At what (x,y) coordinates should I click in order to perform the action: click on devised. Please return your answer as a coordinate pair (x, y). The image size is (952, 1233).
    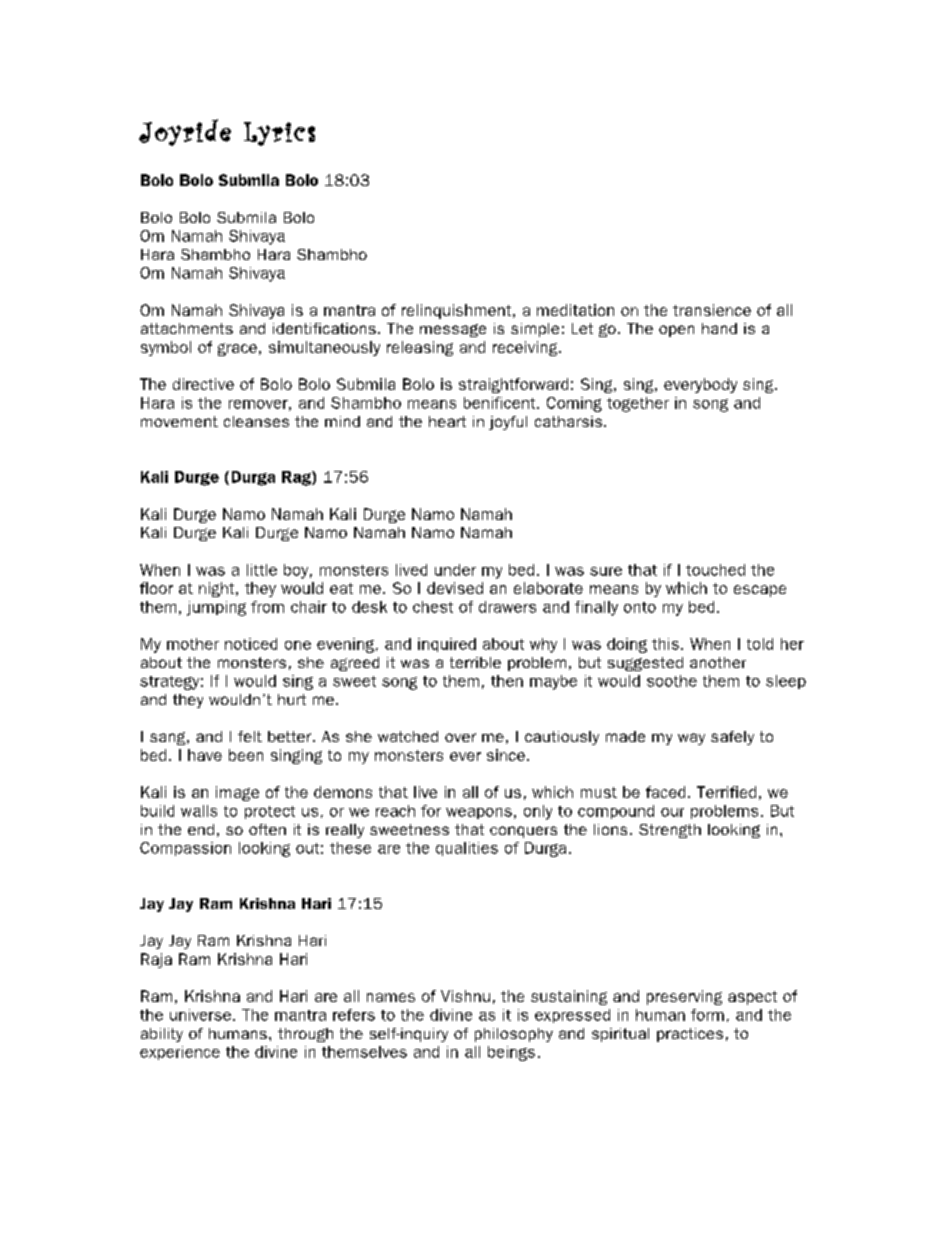
    Looking at the image, I should click on (455, 588).
